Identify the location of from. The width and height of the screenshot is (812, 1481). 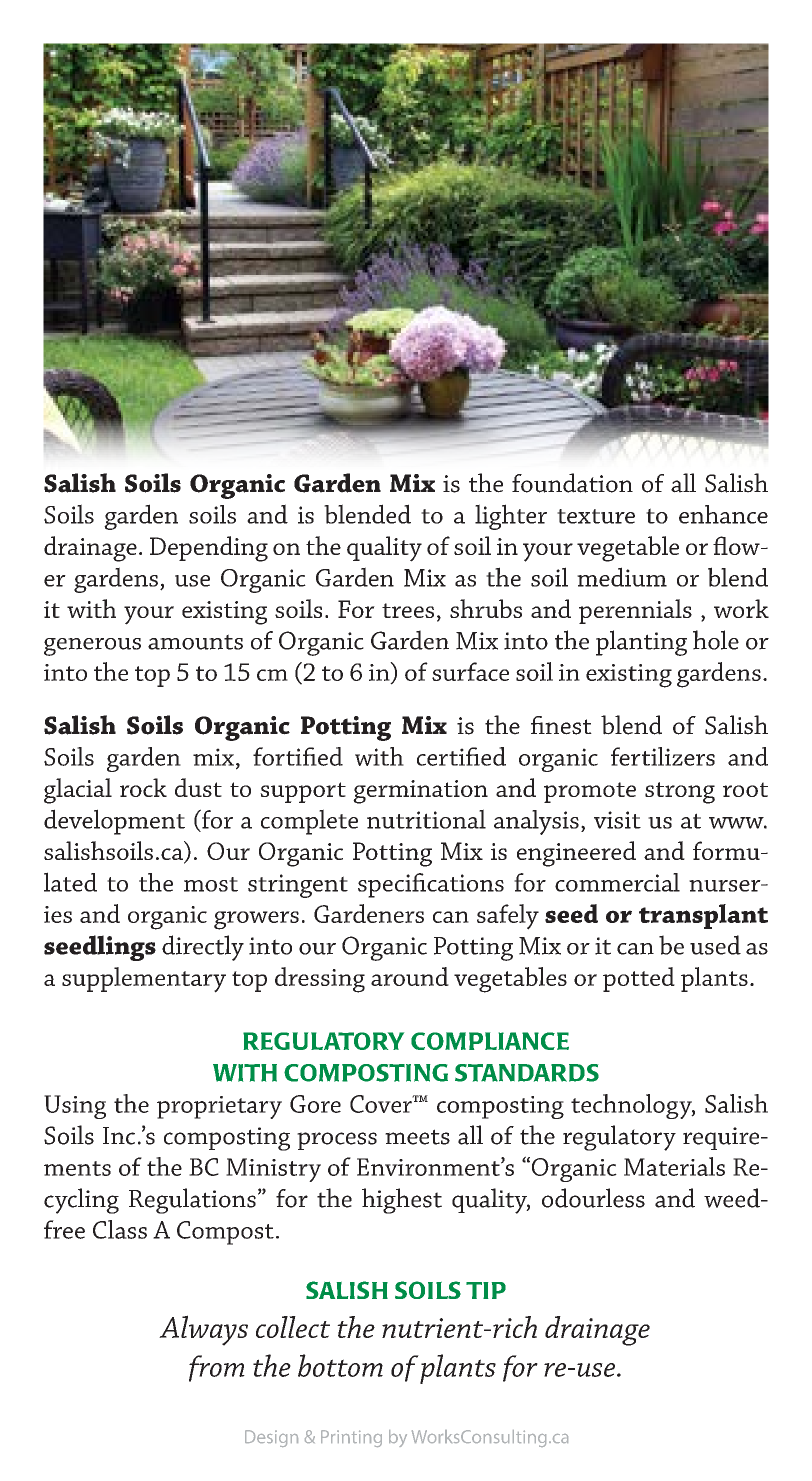
(217, 1368).
